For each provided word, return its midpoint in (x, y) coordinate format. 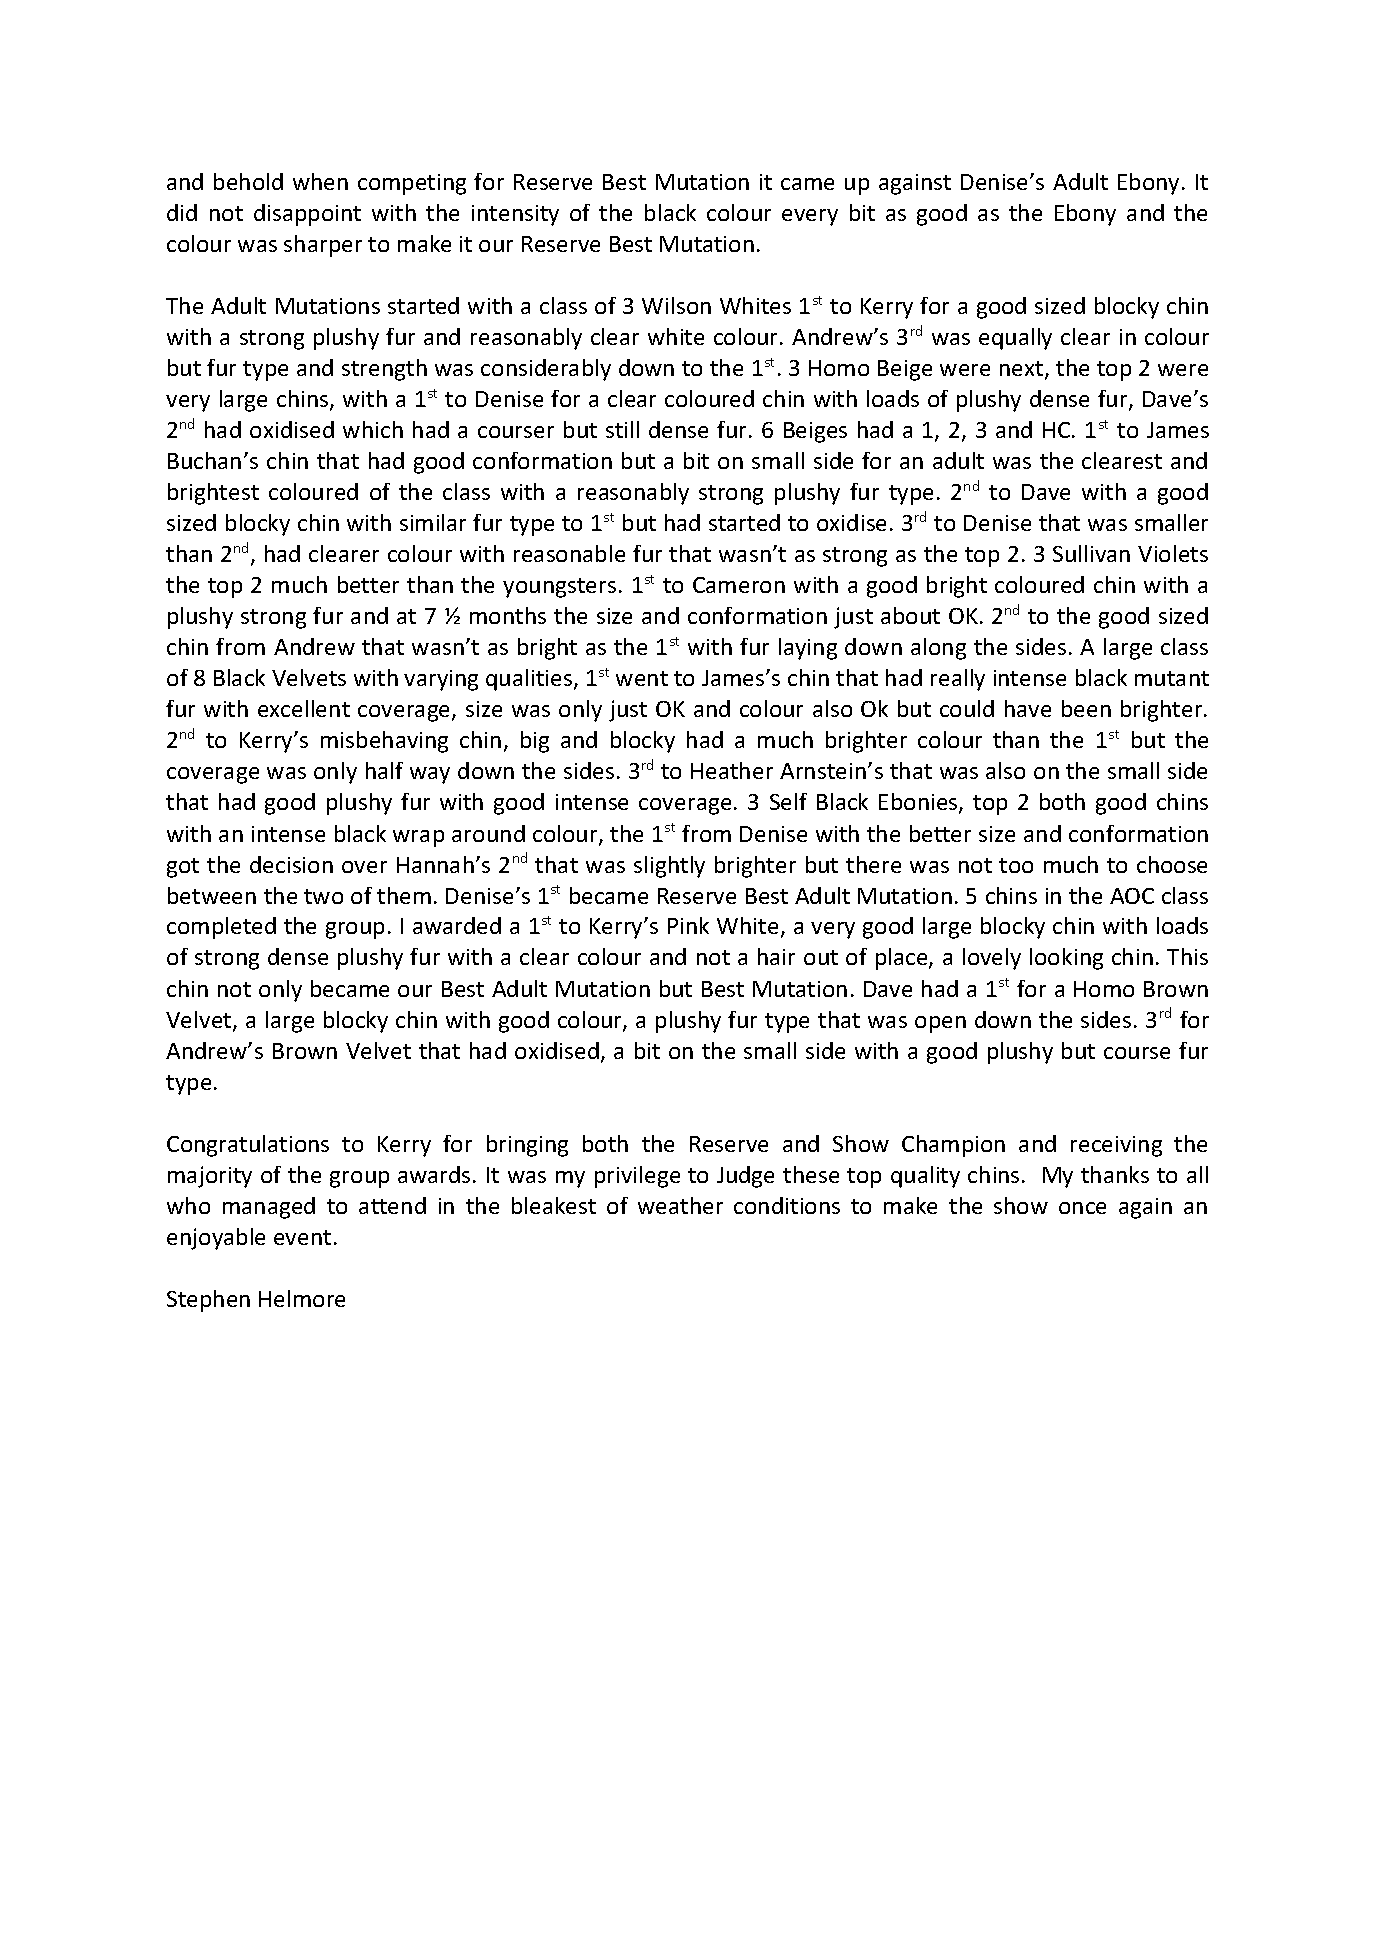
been (1086, 708)
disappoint (307, 215)
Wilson (676, 305)
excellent (304, 708)
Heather (732, 770)
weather (680, 1205)
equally (1015, 339)
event (302, 1237)
